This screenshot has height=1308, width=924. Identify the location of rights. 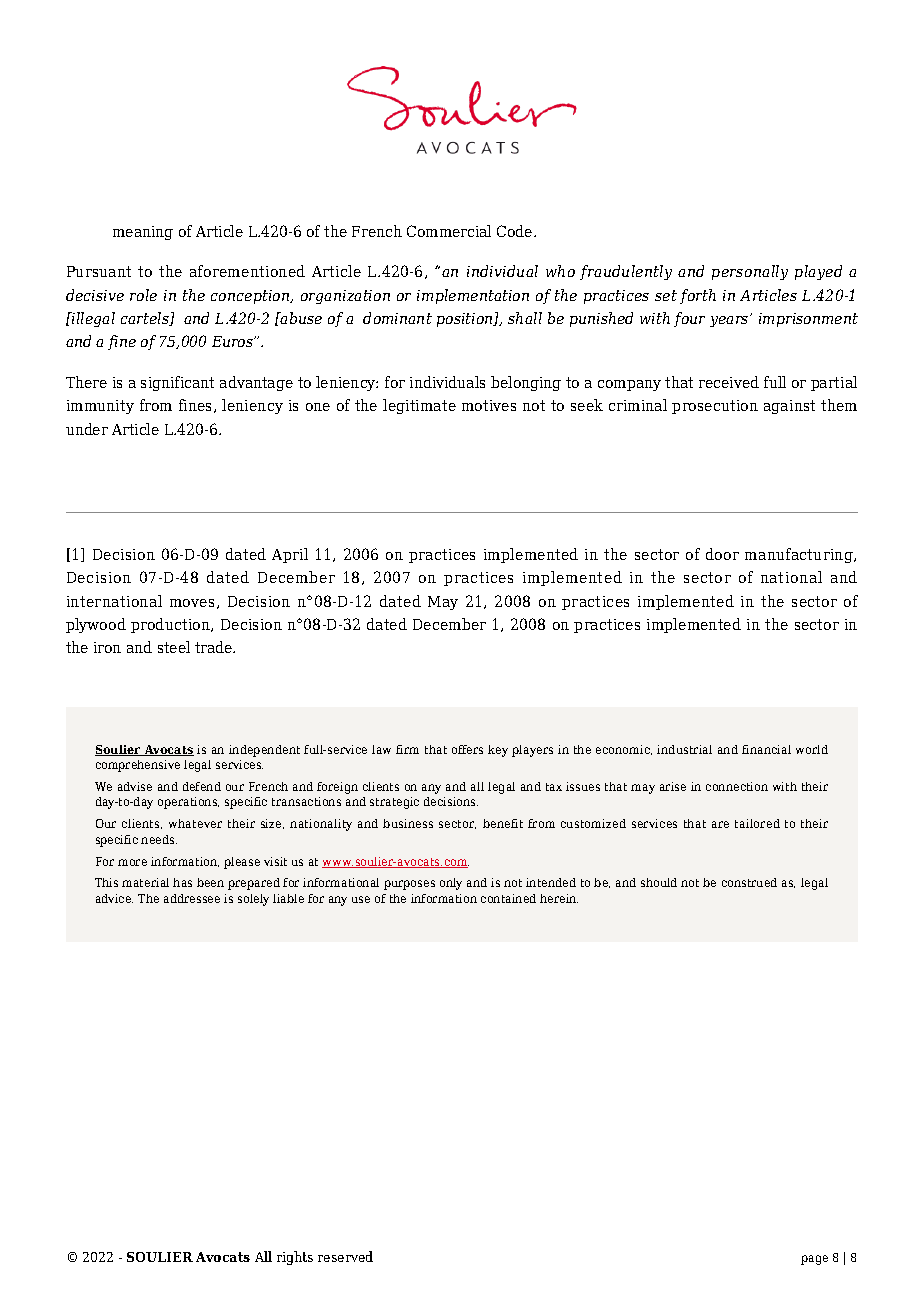
(295, 1258).
